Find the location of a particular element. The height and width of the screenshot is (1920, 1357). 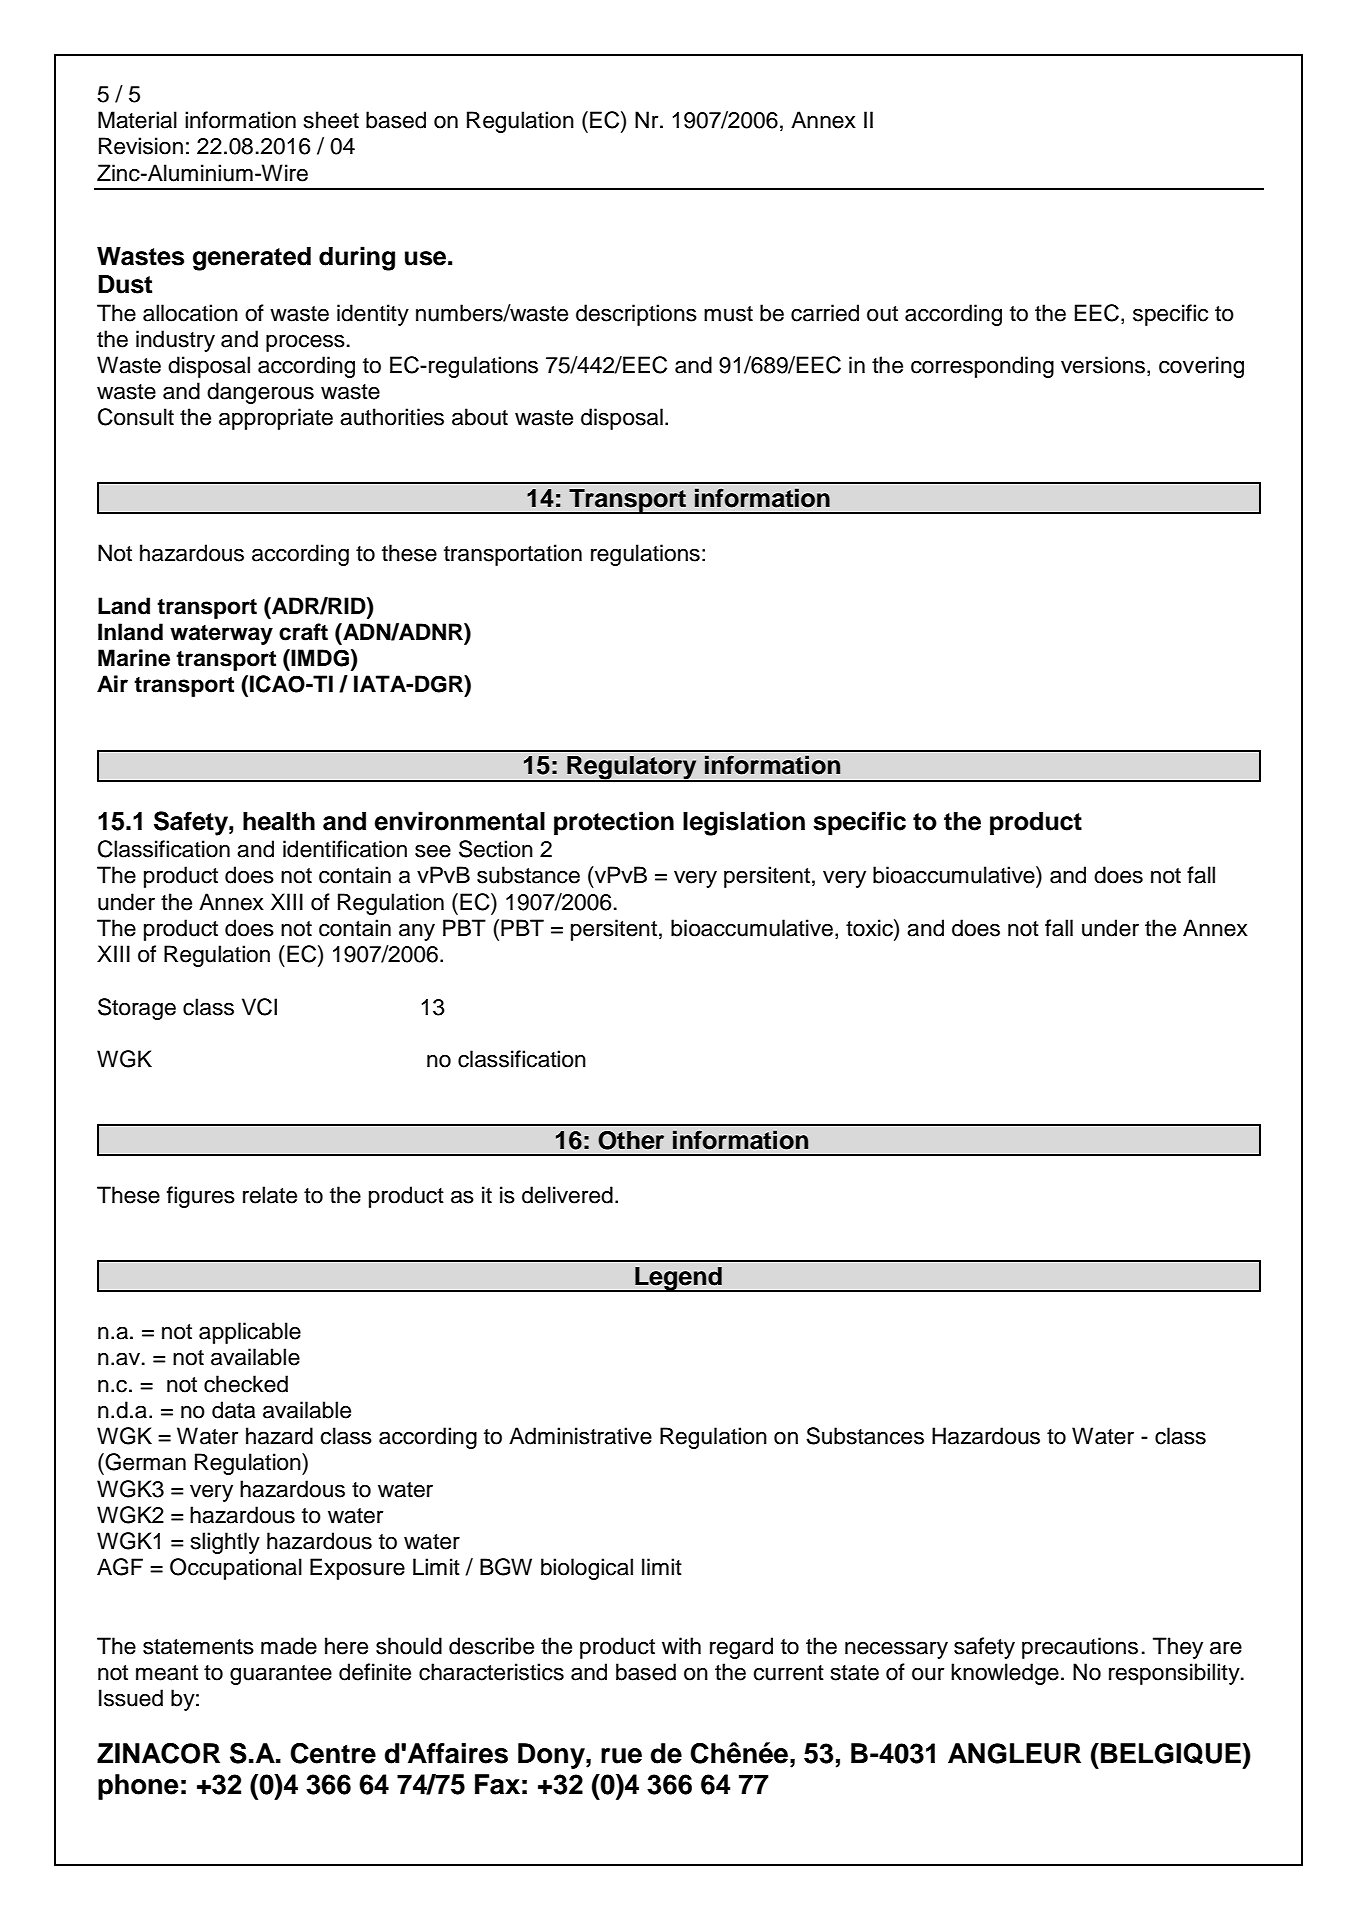

covering is located at coordinates (1201, 367).
